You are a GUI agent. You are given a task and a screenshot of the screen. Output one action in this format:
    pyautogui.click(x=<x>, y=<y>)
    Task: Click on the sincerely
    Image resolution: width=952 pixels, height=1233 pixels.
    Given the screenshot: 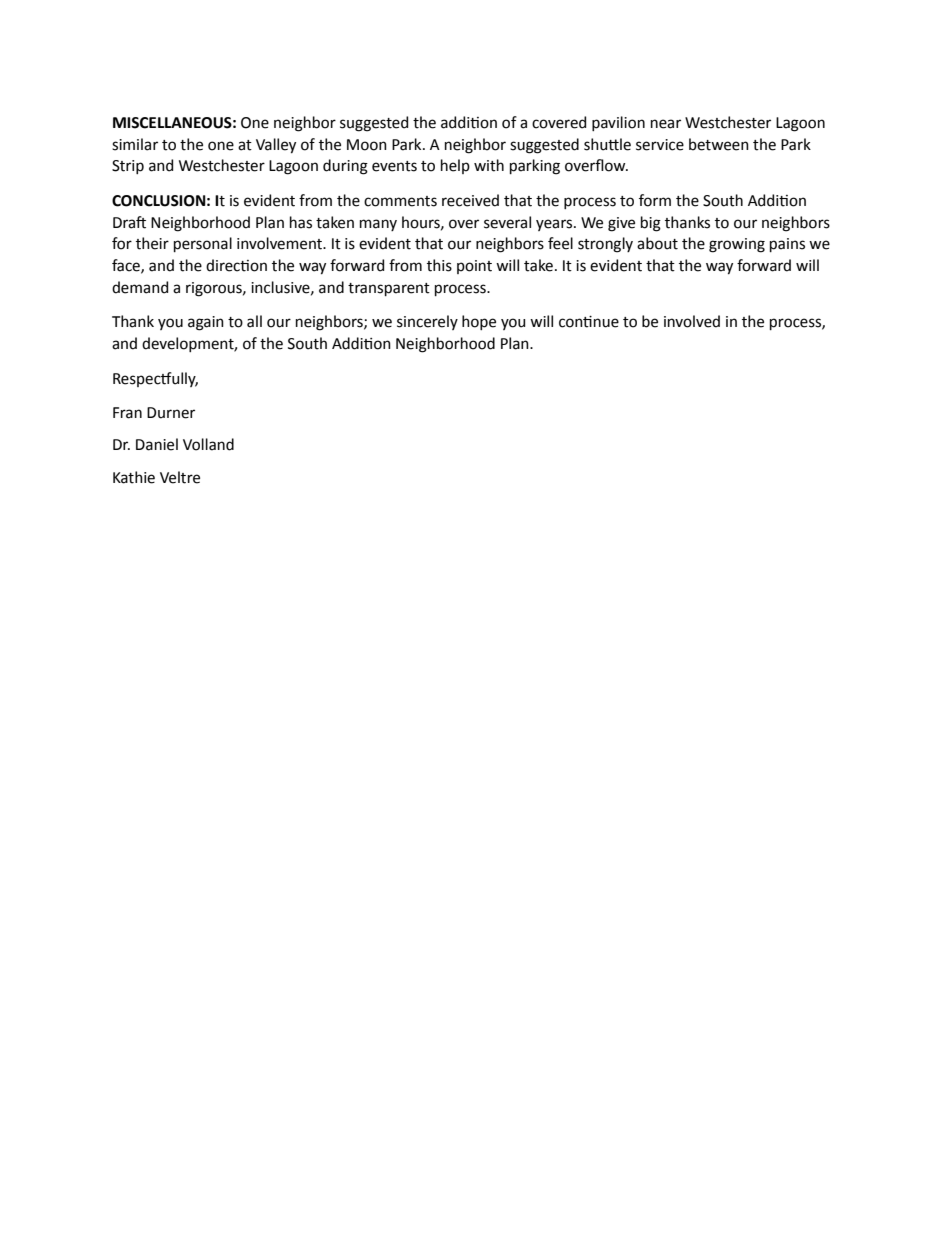 What is the action you would take?
    pyautogui.click(x=427, y=322)
